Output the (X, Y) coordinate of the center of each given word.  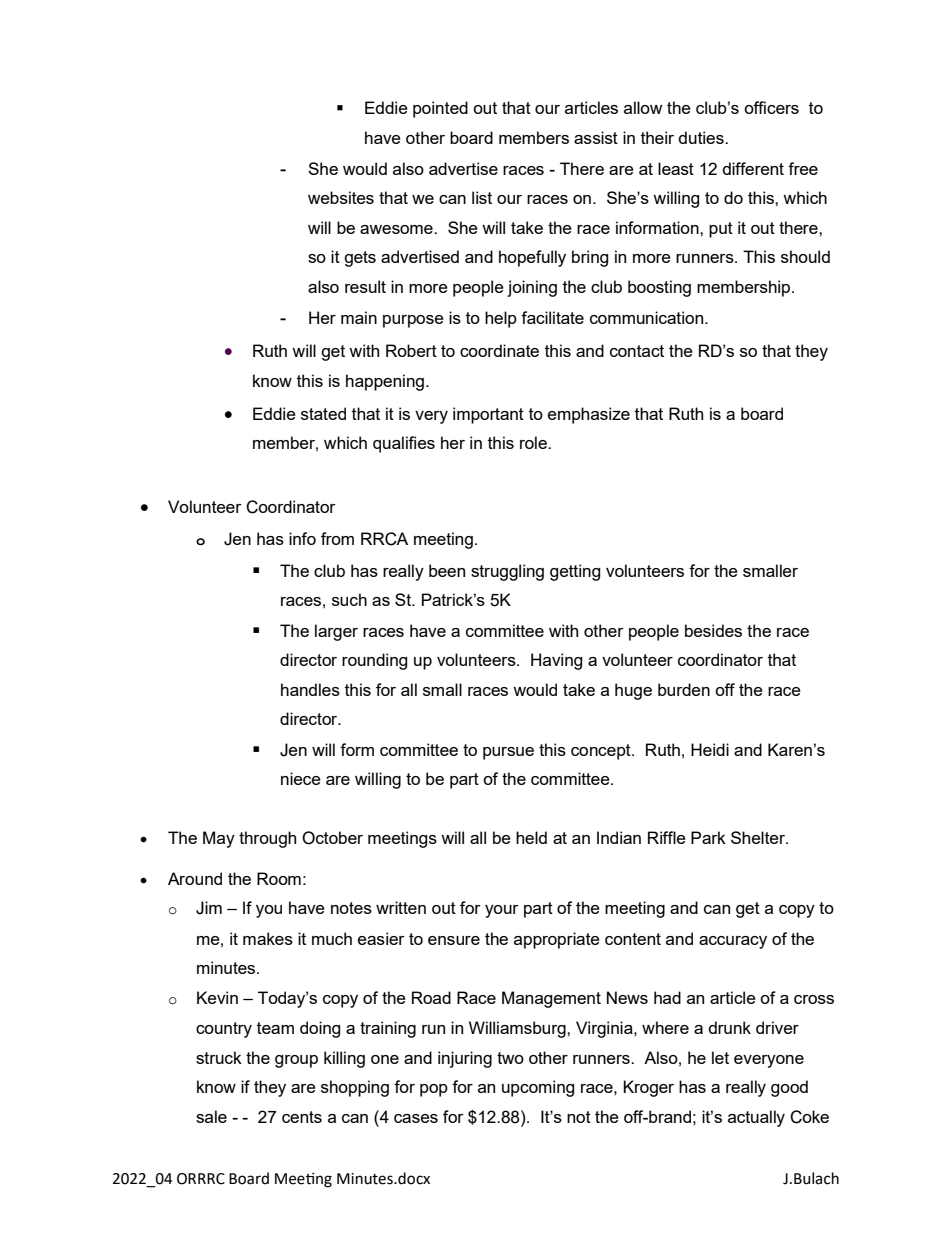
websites (341, 197)
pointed (440, 109)
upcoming (538, 1088)
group (296, 1061)
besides (713, 630)
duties (702, 137)
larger (336, 632)
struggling (507, 572)
